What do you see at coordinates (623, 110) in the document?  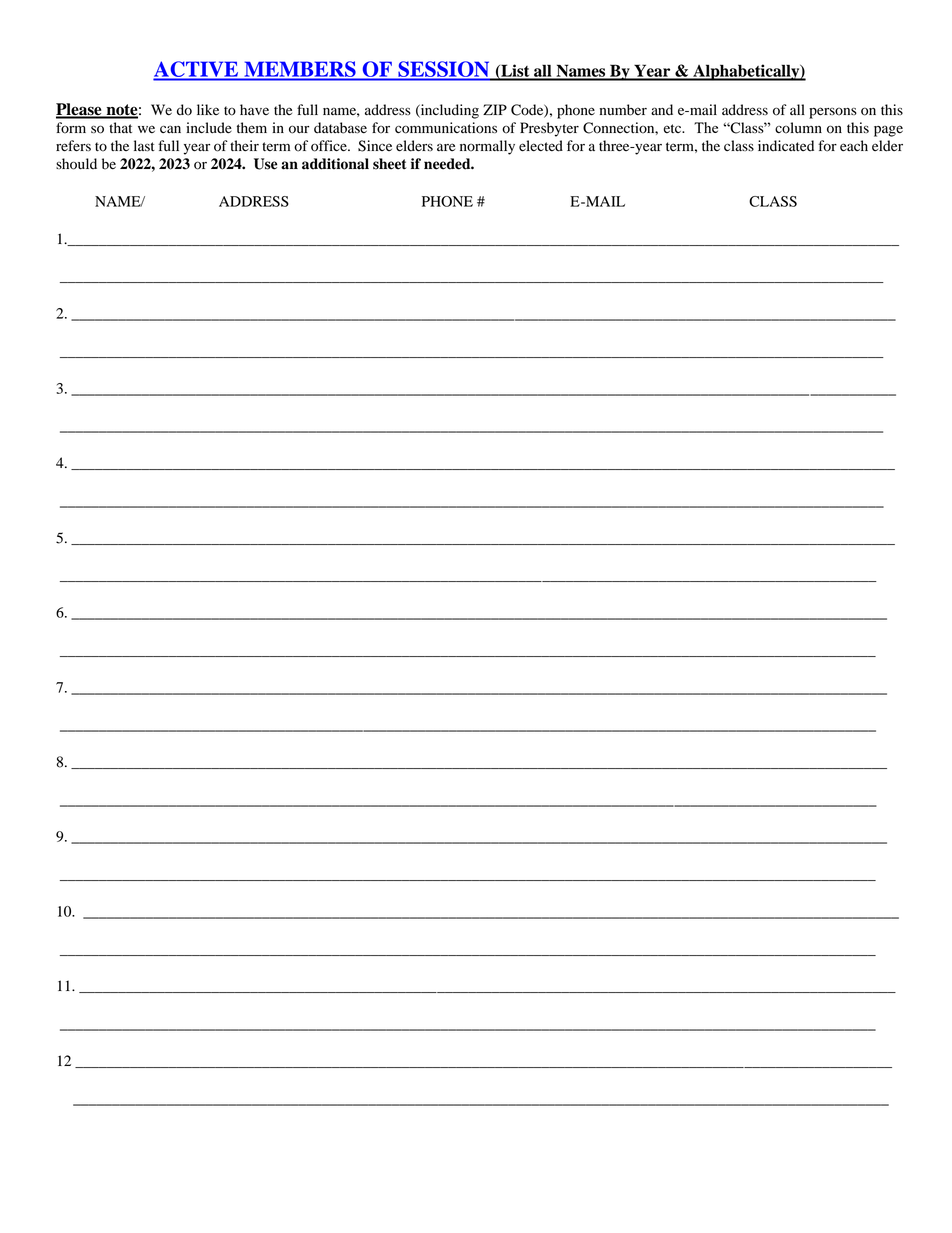 I see `number` at bounding box center [623, 110].
